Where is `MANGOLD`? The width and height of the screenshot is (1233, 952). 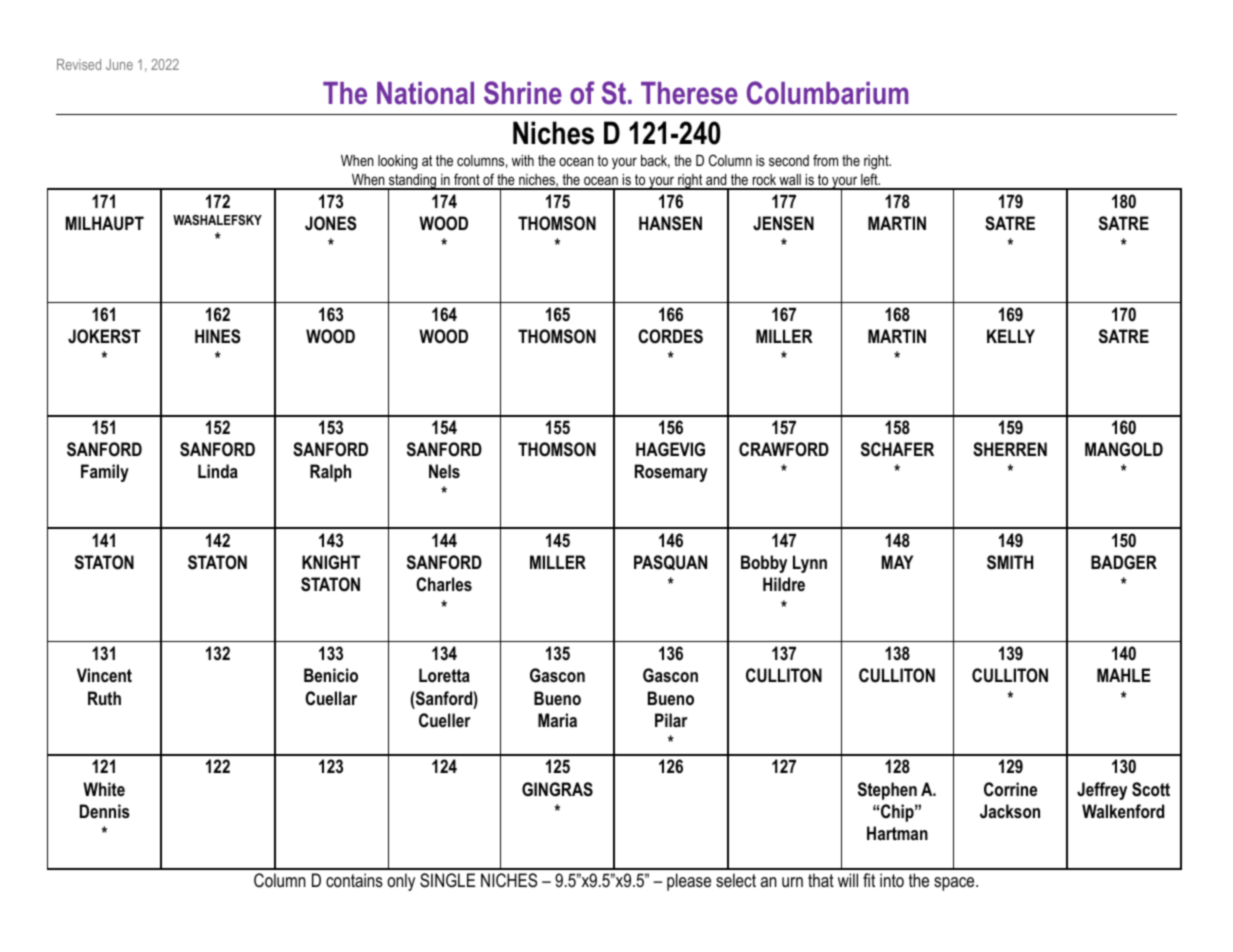
MANGOLD is located at coordinates (1124, 449).
